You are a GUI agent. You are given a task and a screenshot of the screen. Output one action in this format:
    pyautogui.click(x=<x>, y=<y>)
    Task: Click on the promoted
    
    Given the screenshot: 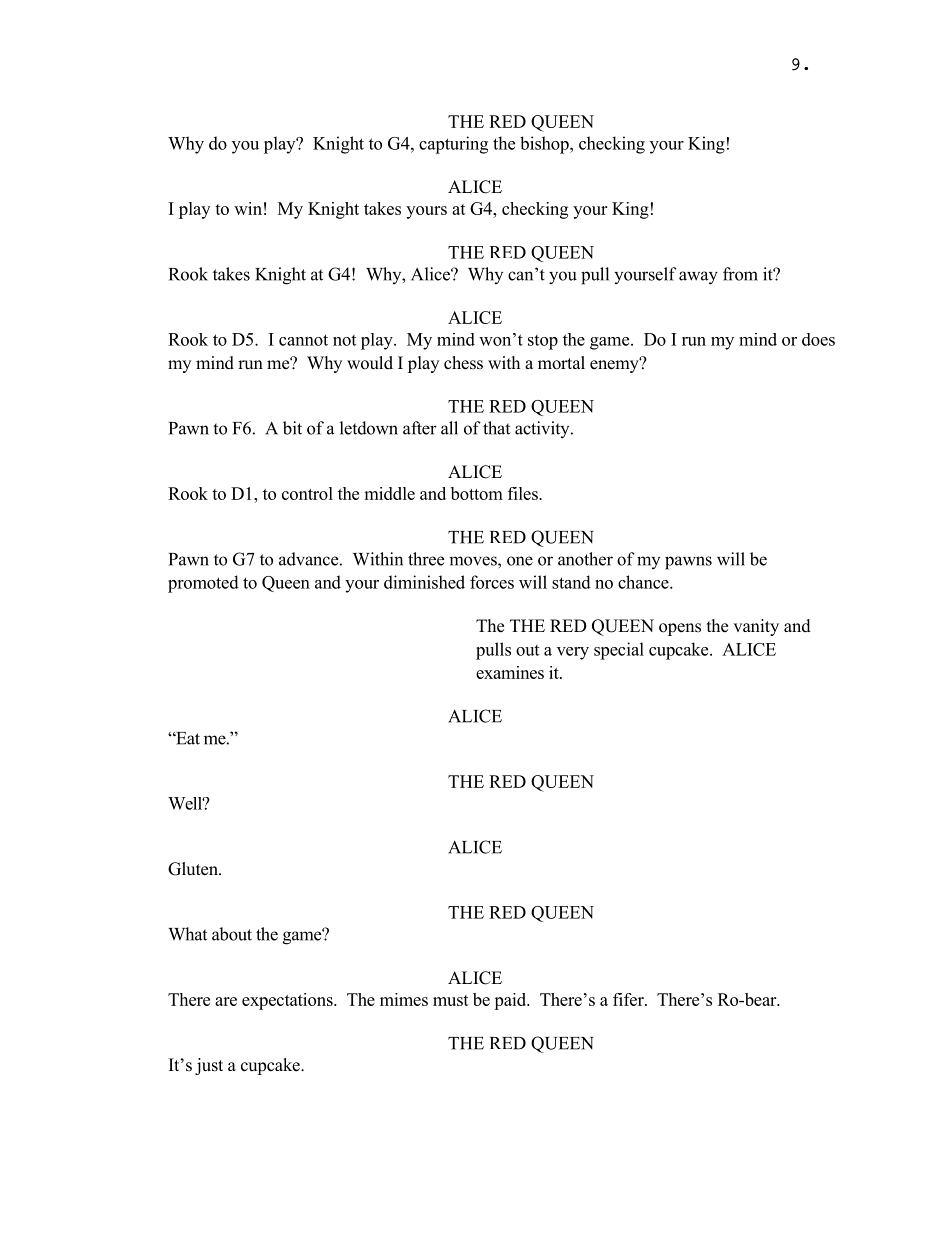 What is the action you would take?
    pyautogui.click(x=203, y=584)
